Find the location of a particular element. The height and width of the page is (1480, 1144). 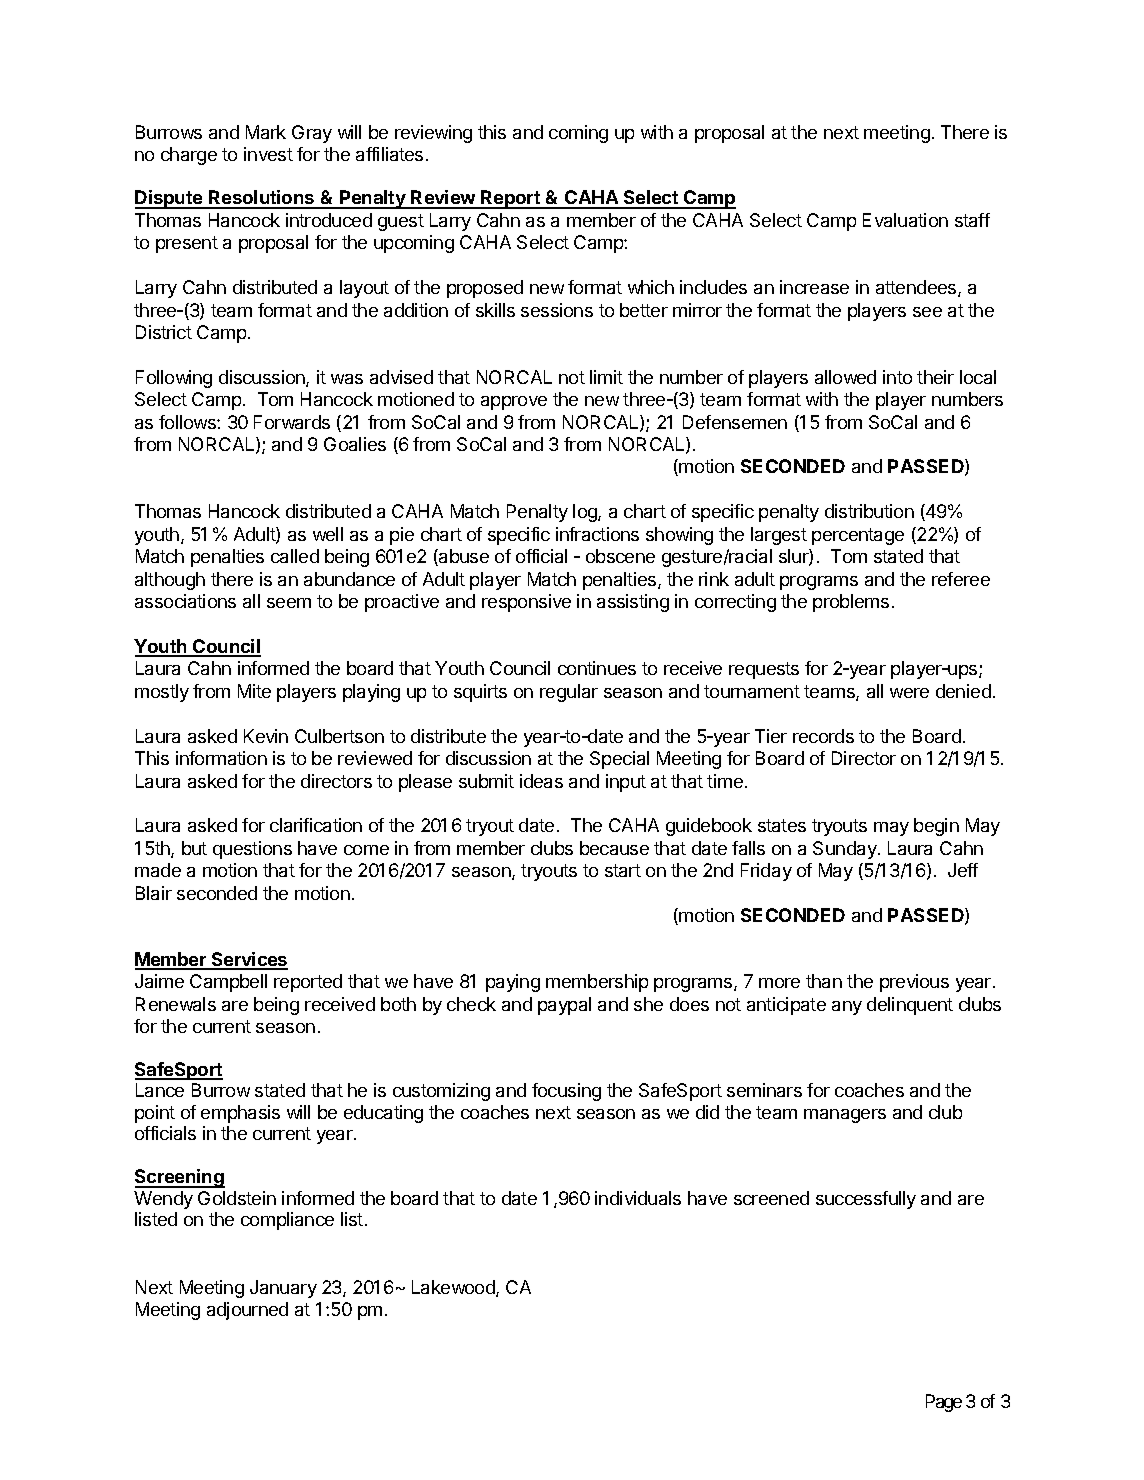

records is located at coordinates (823, 736).
